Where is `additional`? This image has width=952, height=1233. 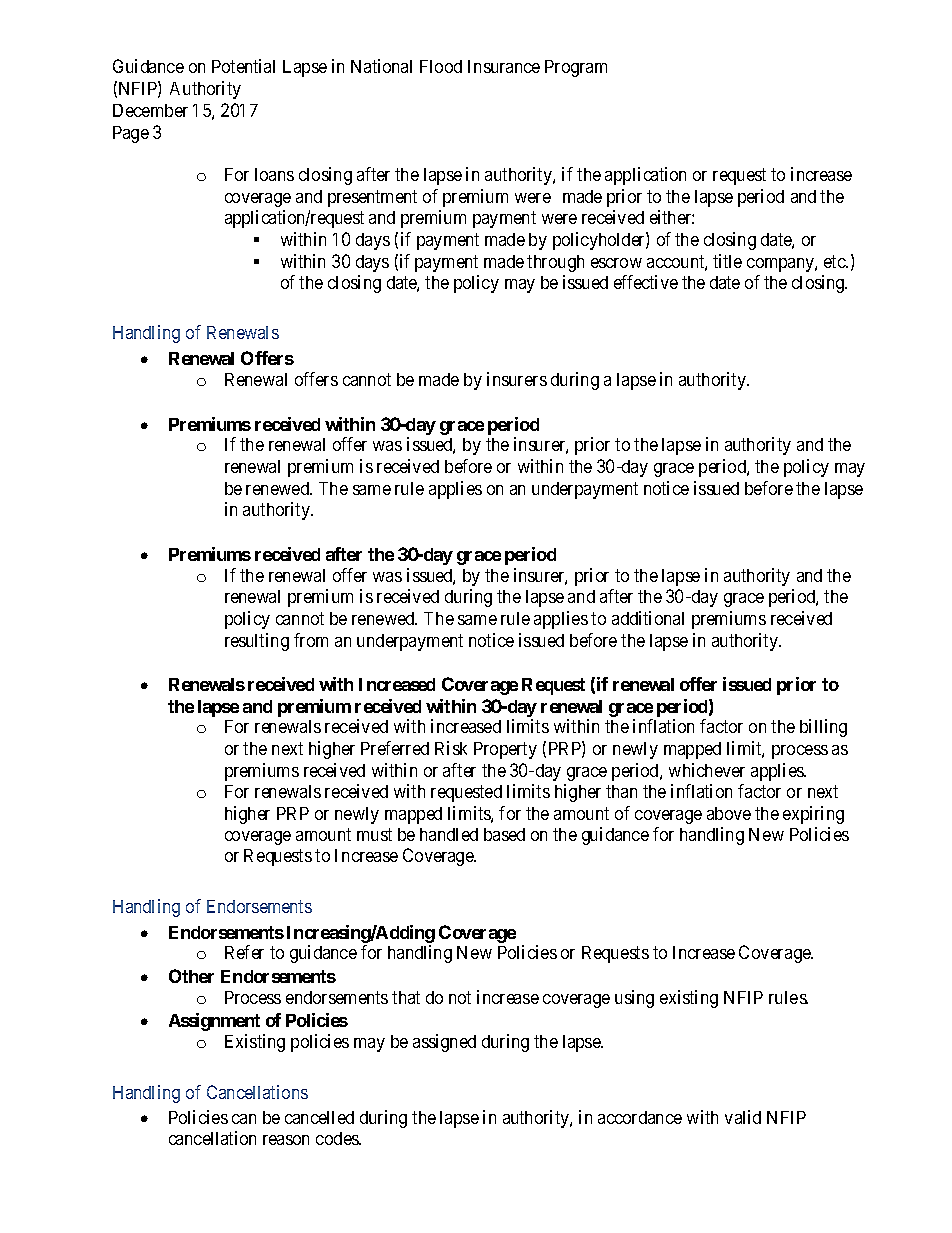
additional is located at coordinates (648, 618).
